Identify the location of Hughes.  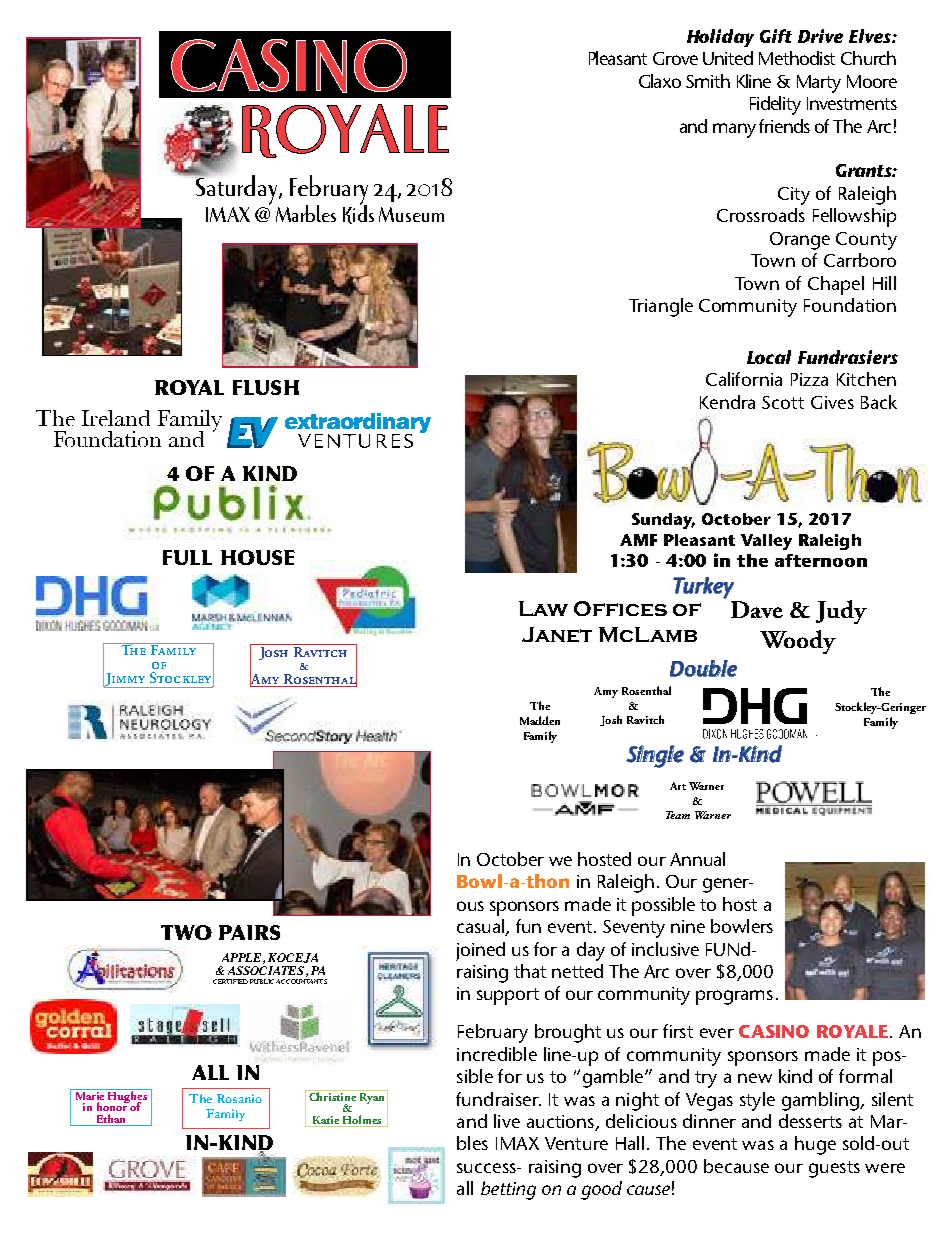
(128, 1097).
